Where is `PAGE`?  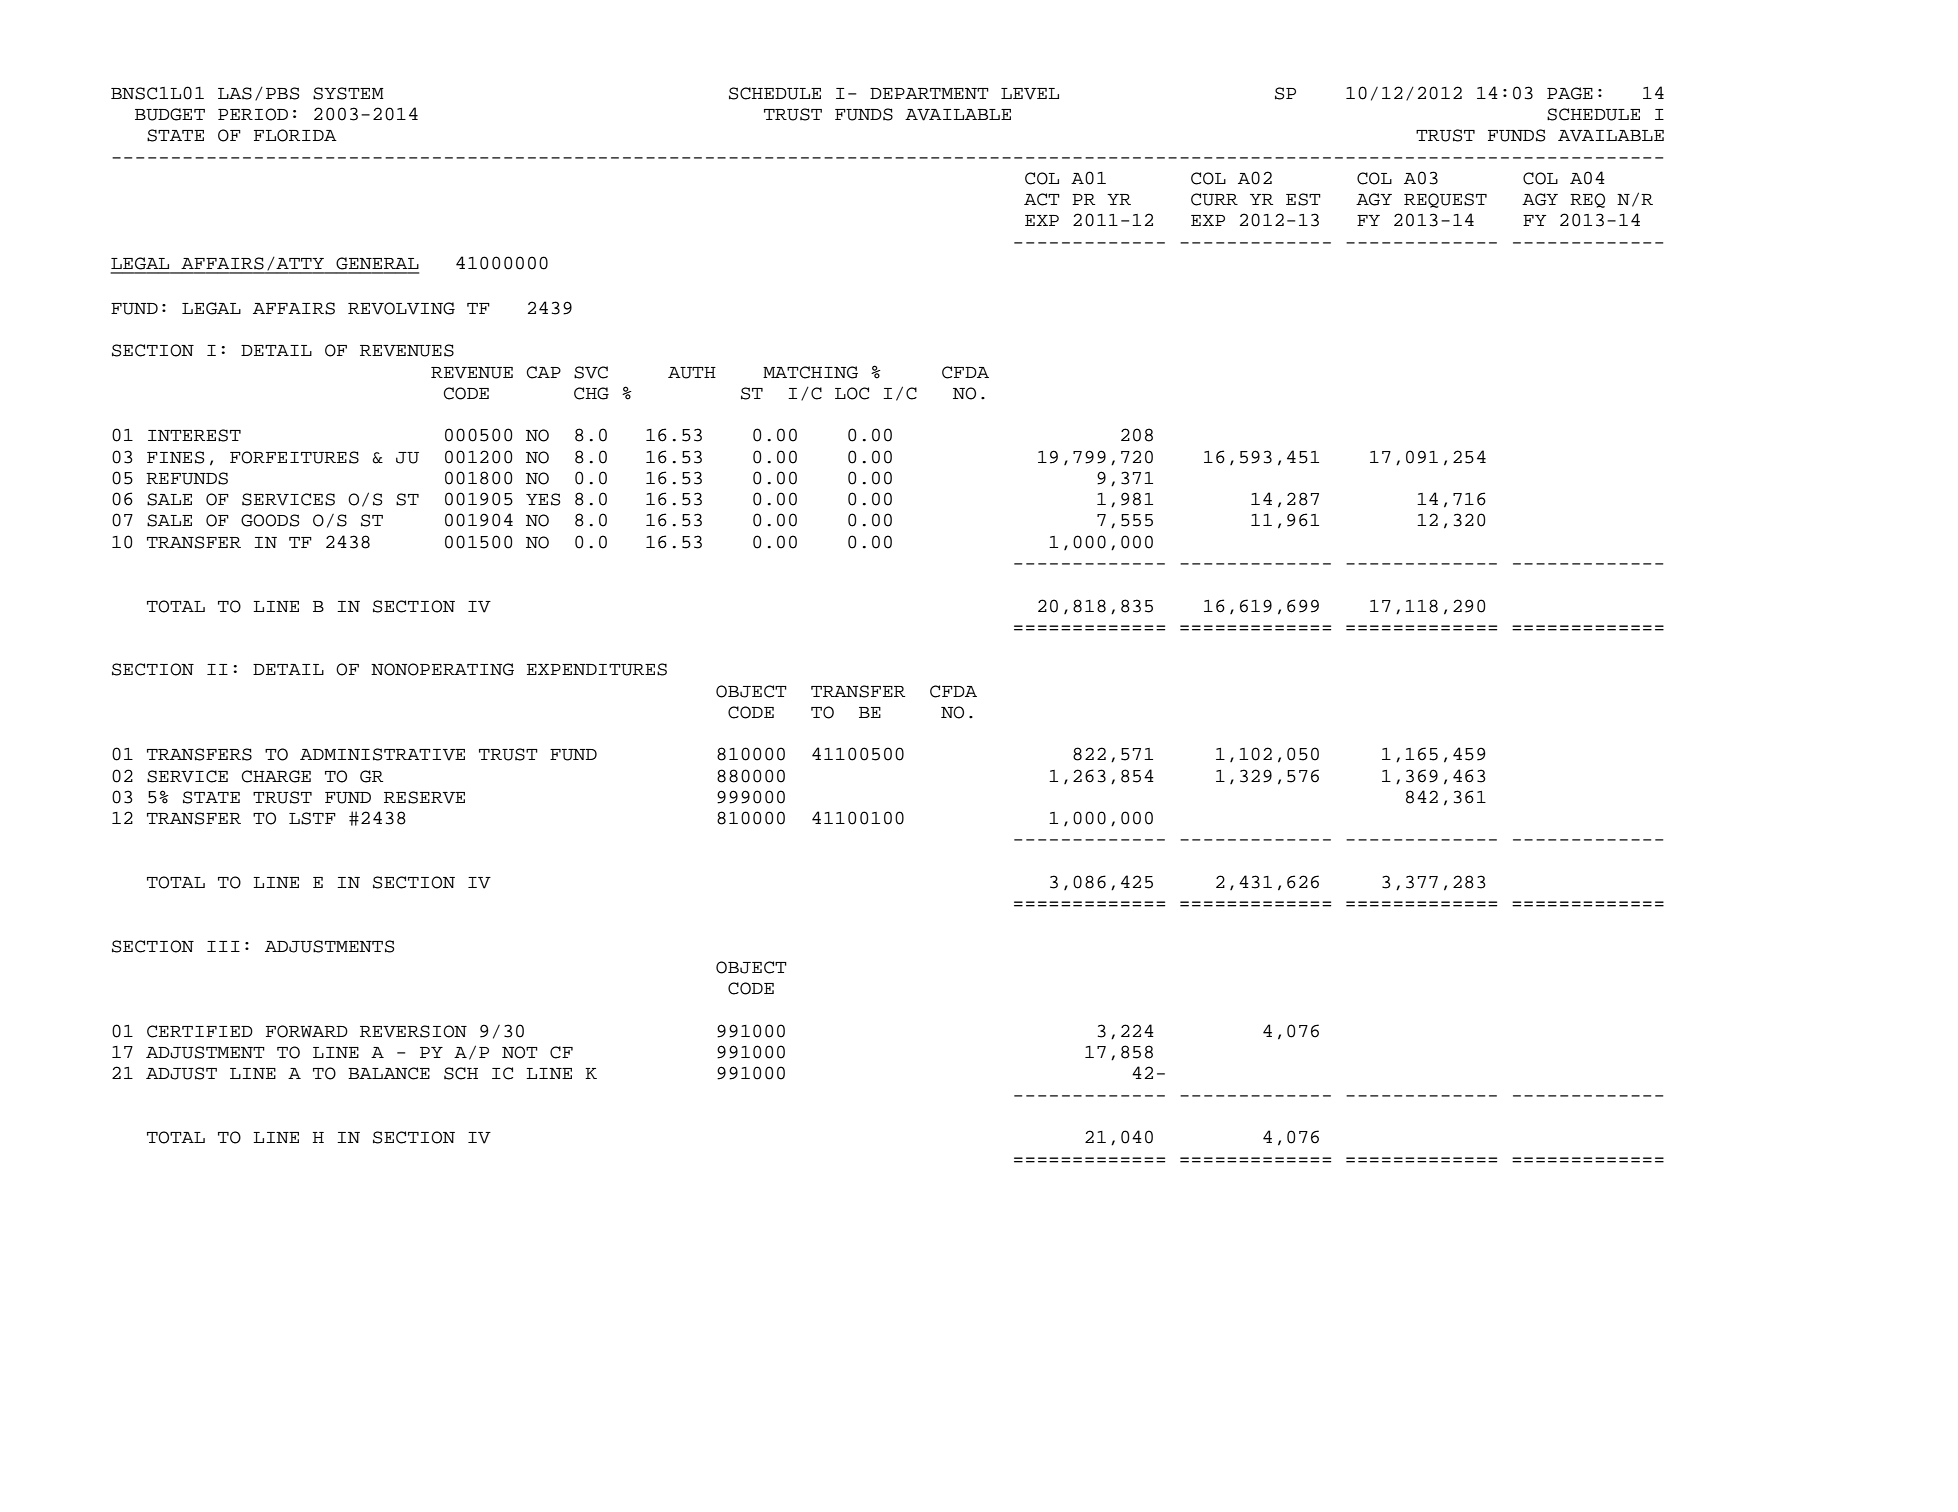 PAGE is located at coordinates (1570, 93).
